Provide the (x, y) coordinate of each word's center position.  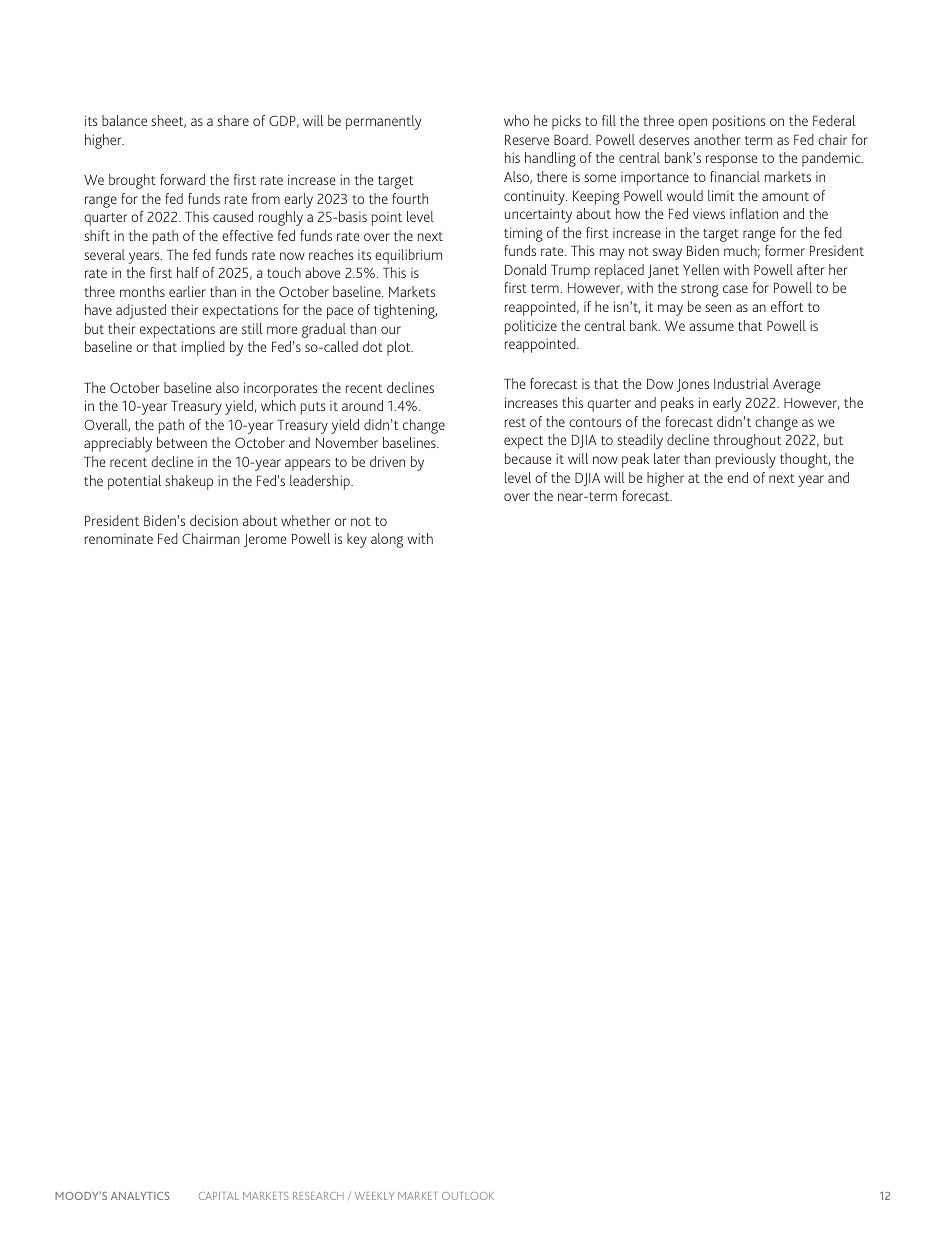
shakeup (189, 482)
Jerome (265, 540)
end (737, 477)
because (528, 458)
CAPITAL (219, 1196)
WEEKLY (374, 1196)
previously (746, 460)
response (732, 161)
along (387, 540)
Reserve (527, 139)
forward (182, 179)
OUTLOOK (468, 1196)
